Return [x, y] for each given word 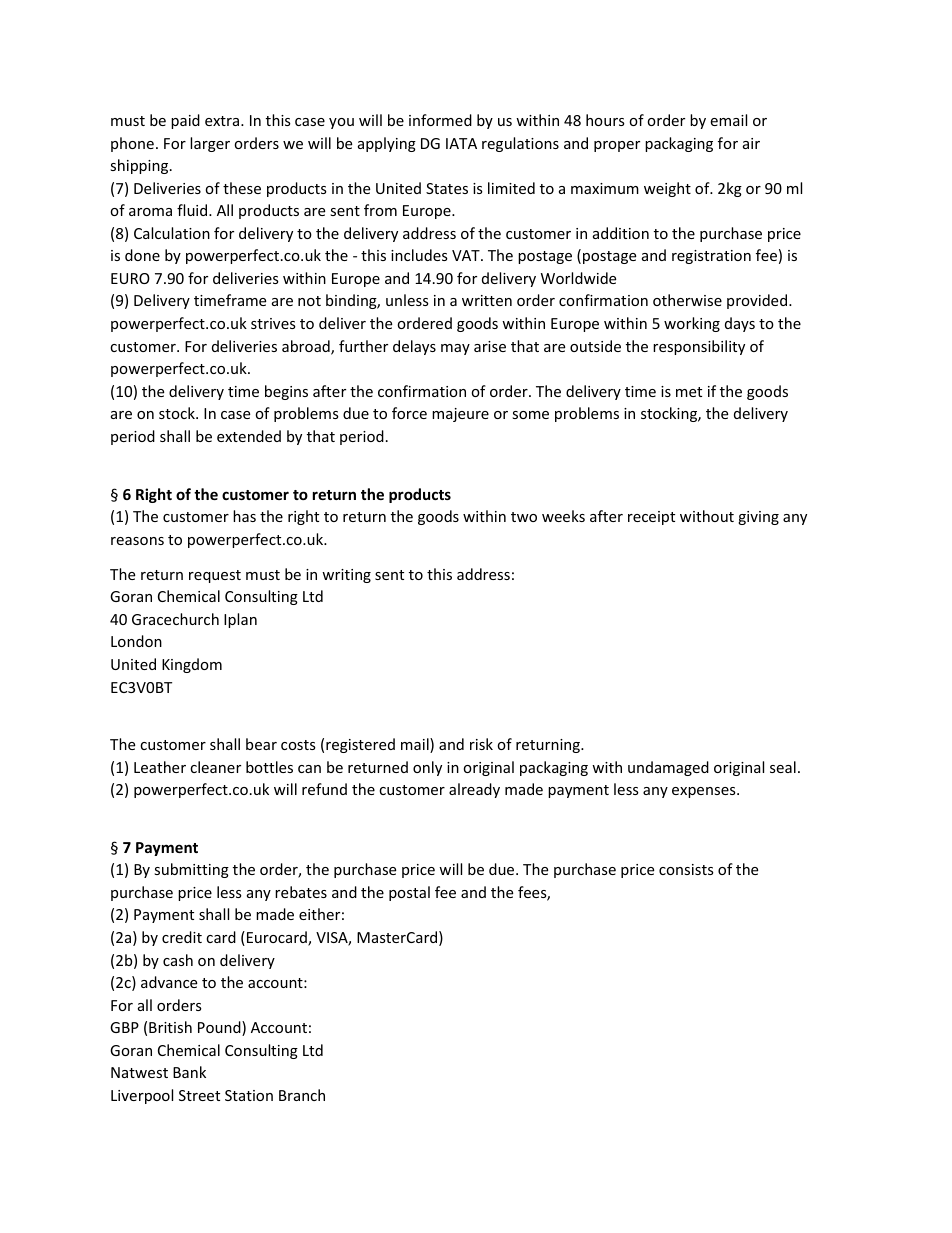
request [215, 576]
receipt [651, 518]
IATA [461, 143]
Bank [189, 1072]
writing [346, 576]
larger [210, 144]
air [751, 143]
